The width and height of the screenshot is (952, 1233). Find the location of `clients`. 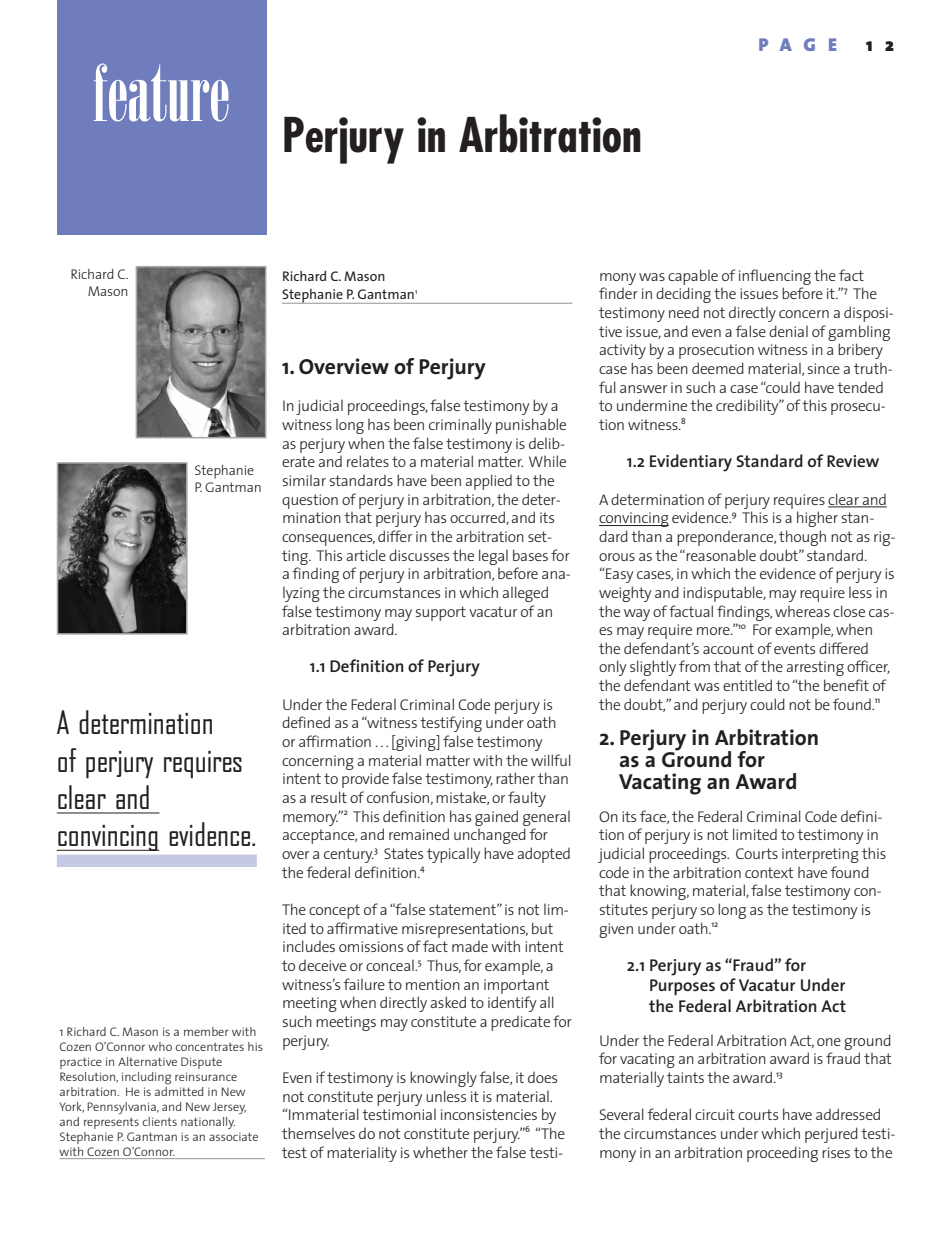

clients is located at coordinates (160, 1121).
